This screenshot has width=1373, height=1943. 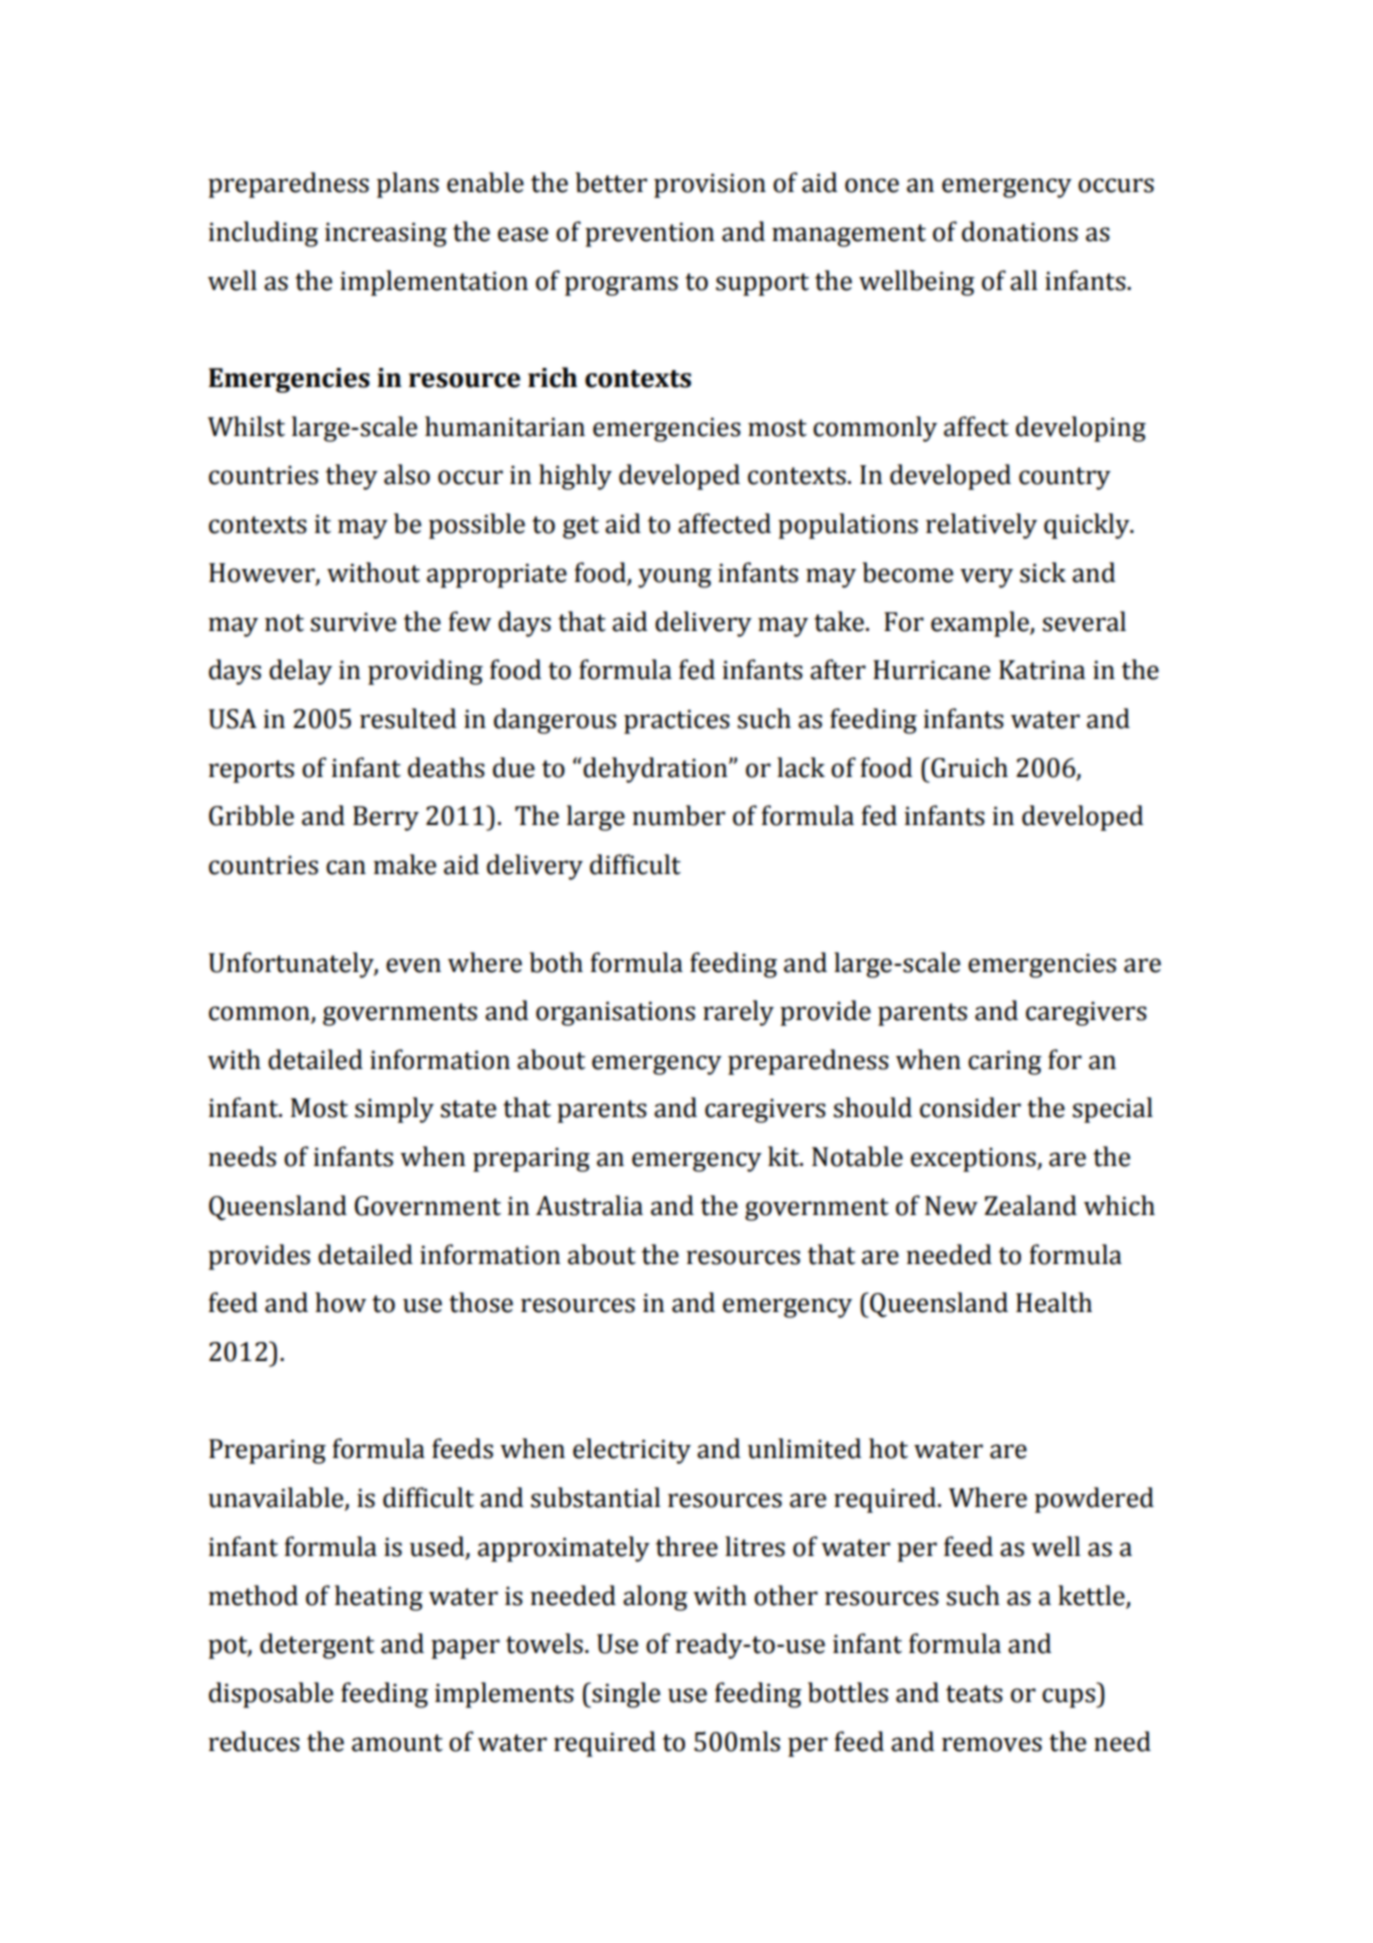 I want to click on survive, so click(x=353, y=622).
